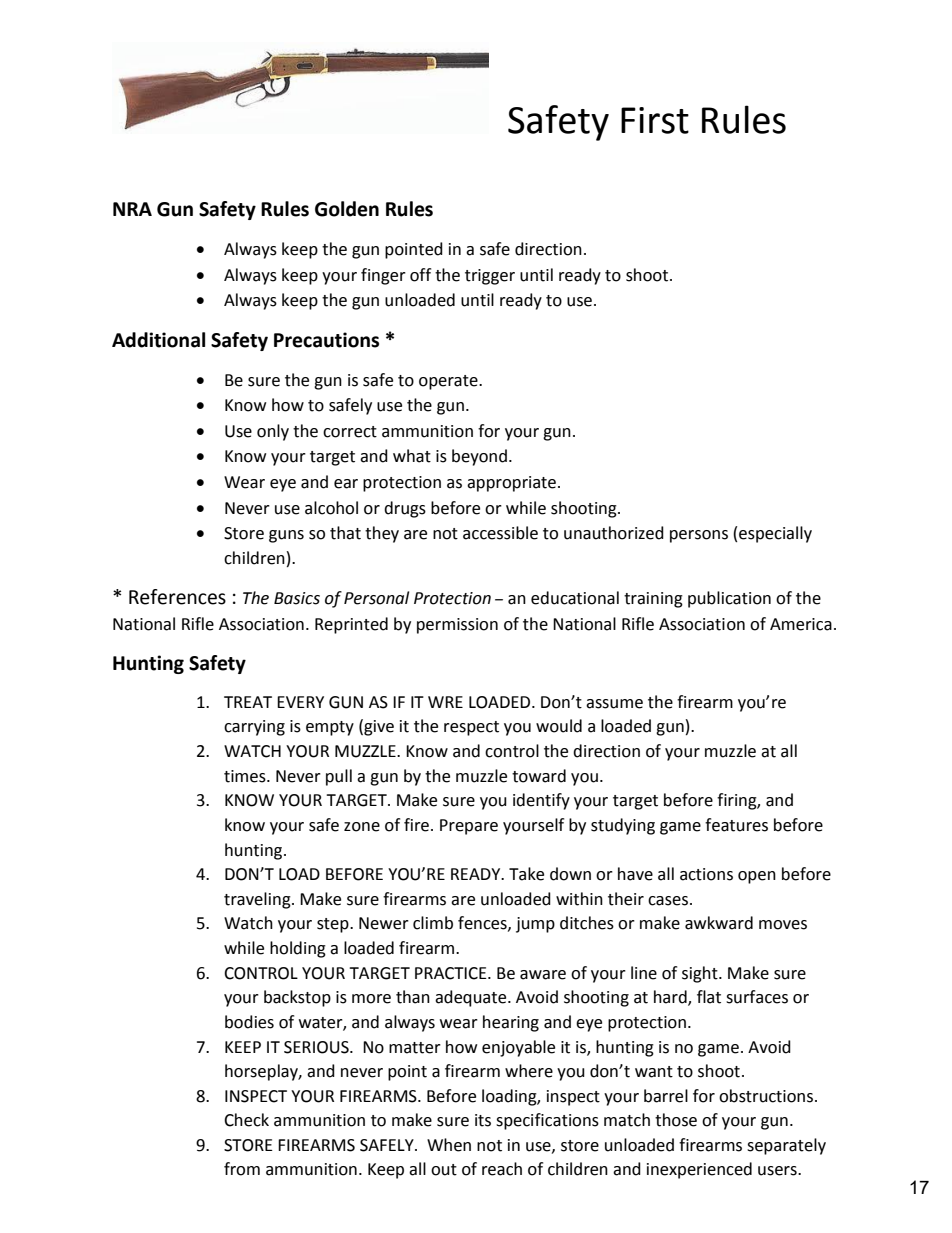 This screenshot has height=1233, width=952. Describe the element at coordinates (132, 209) in the screenshot. I see `NRA` at that location.
